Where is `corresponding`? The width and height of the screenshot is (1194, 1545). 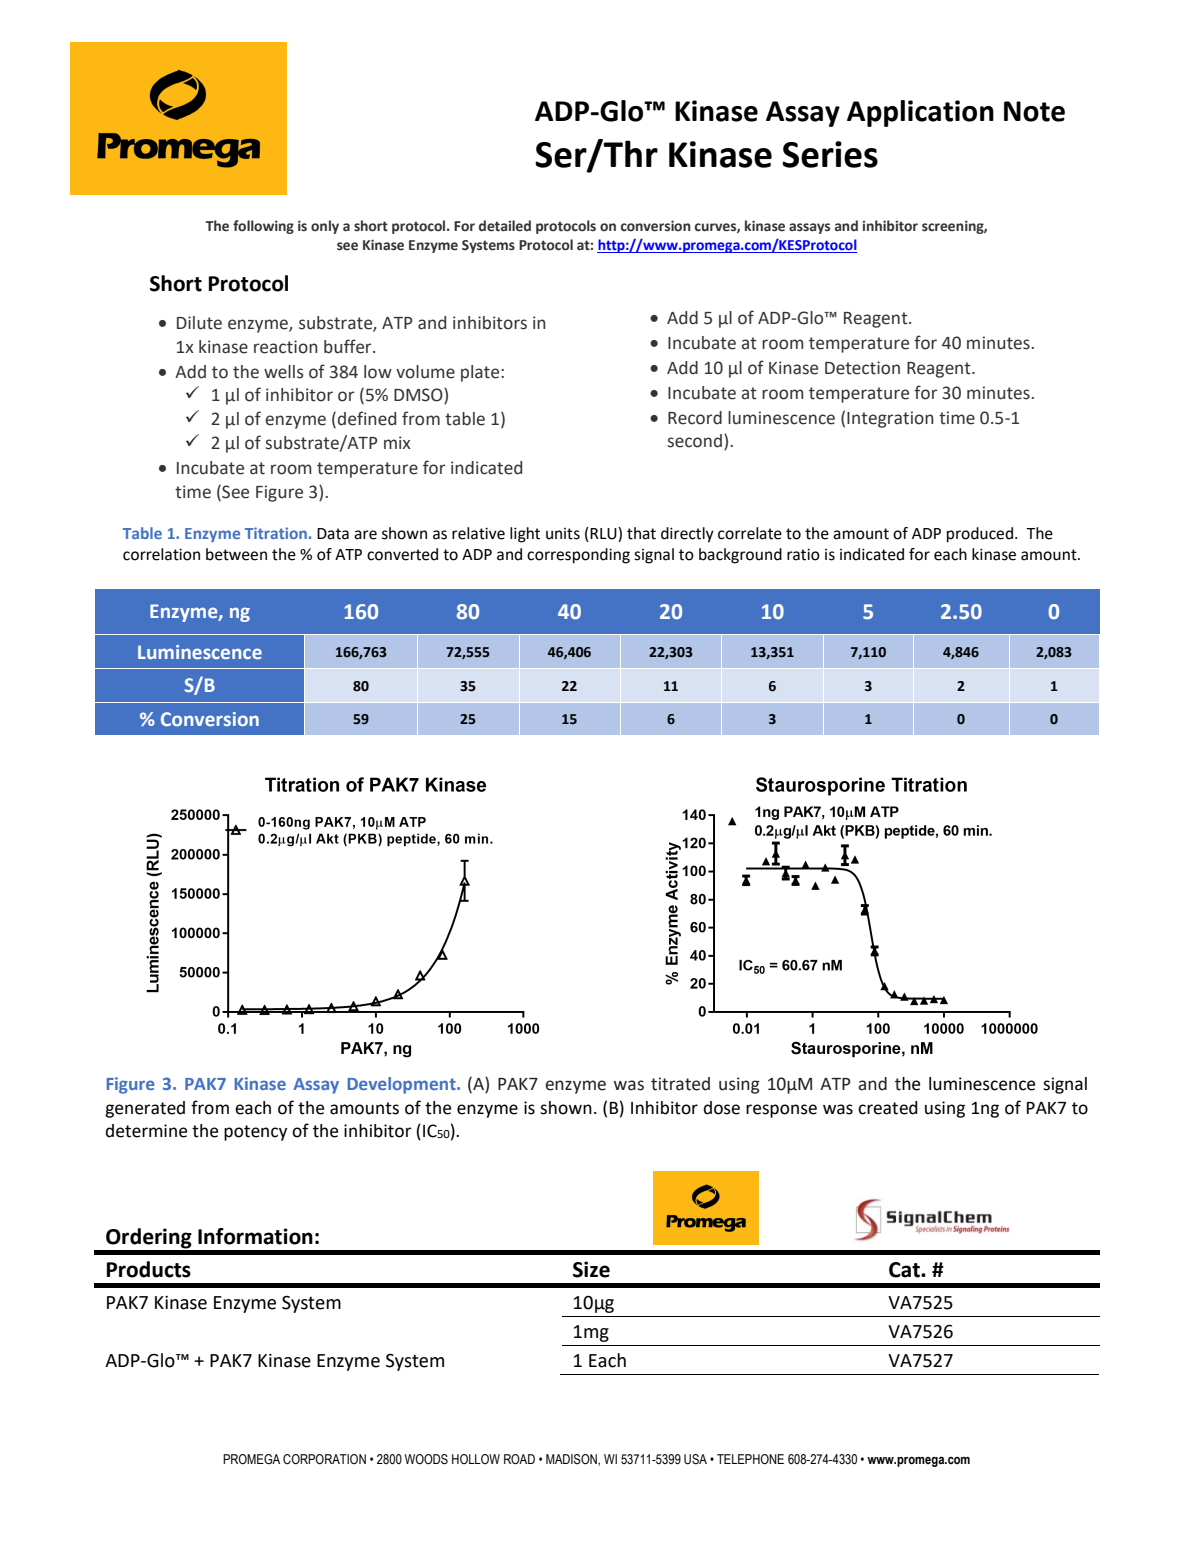
corresponding is located at coordinates (578, 556).
